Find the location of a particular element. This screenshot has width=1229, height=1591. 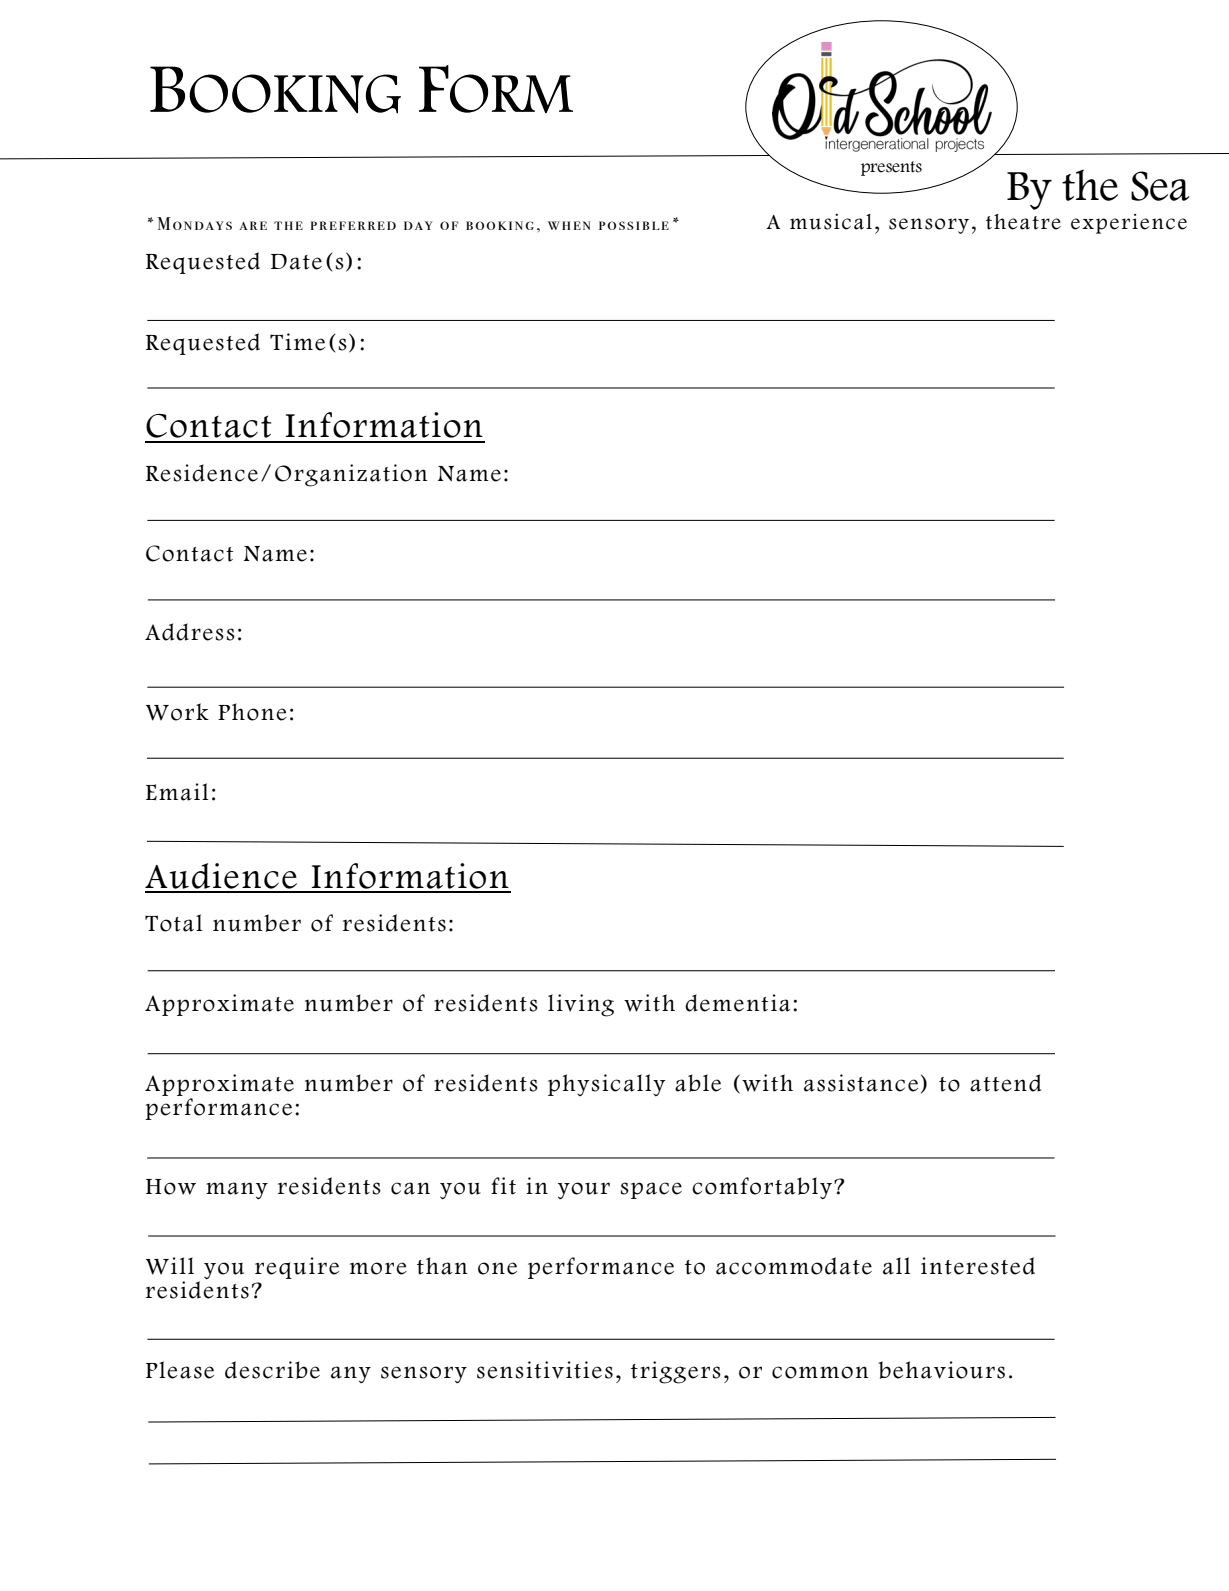

describe is located at coordinates (272, 1370).
